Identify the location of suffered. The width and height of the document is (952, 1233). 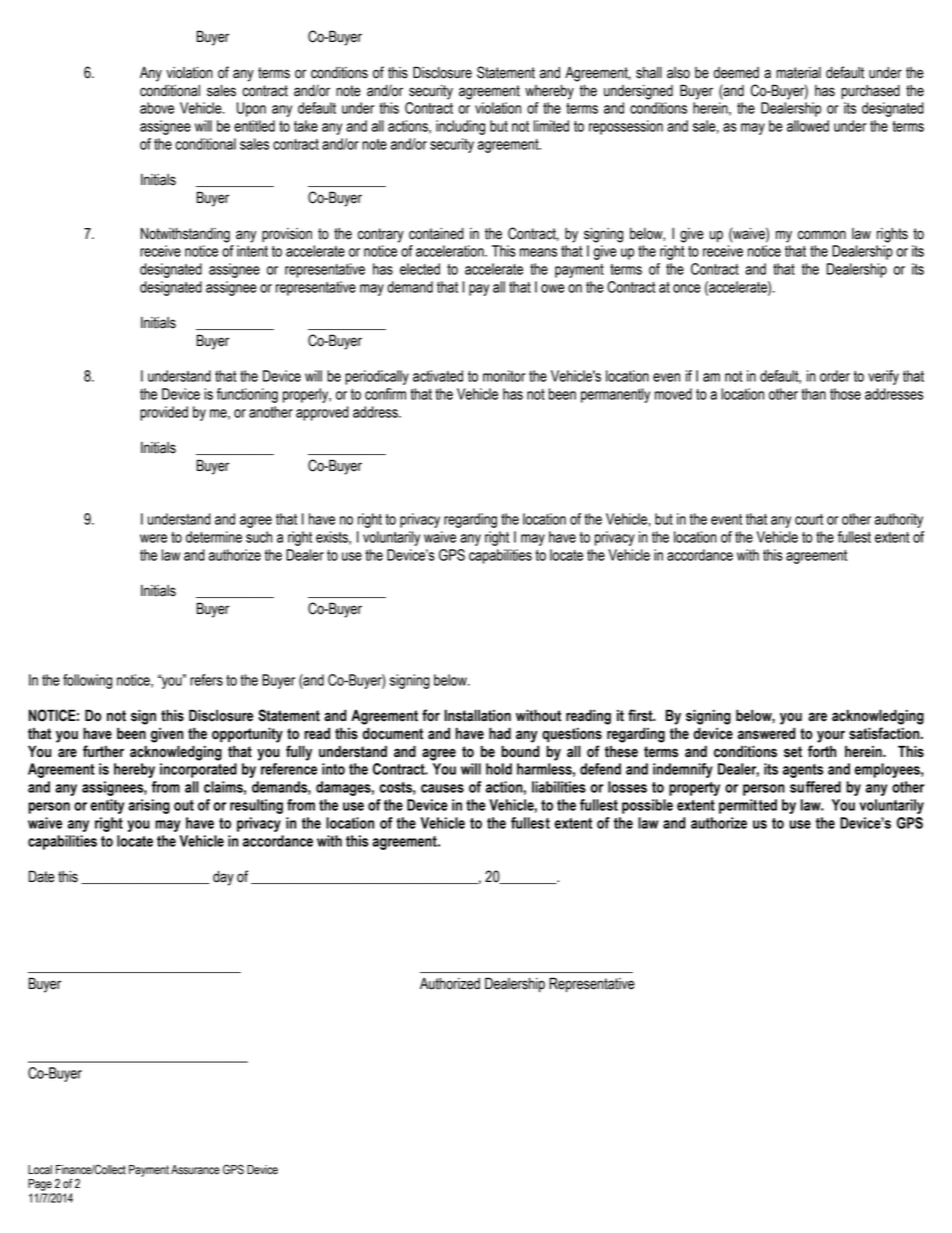
(815, 787).
